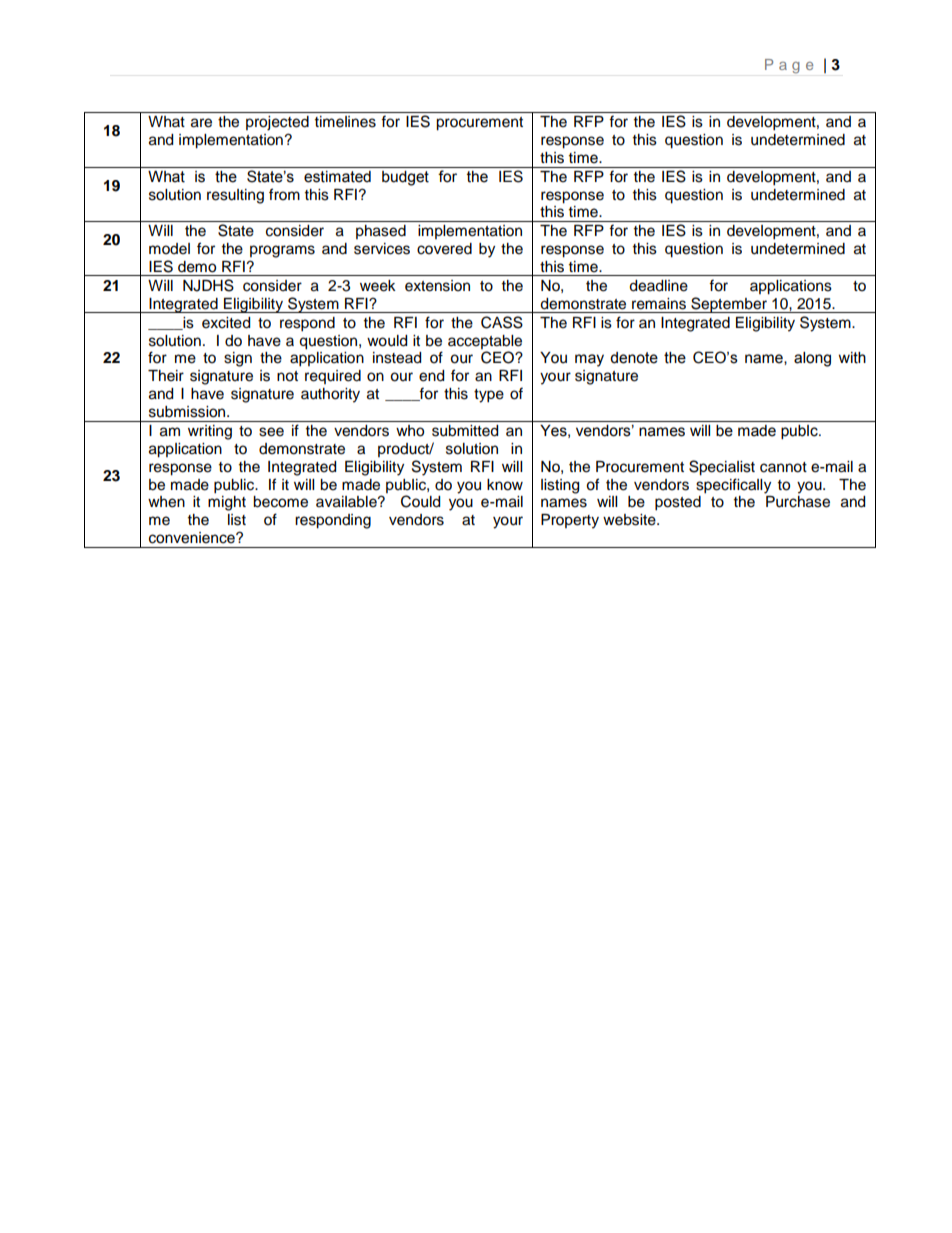 The height and width of the screenshot is (1233, 952). Describe the element at coordinates (188, 412) in the screenshot. I see `submission` at that location.
